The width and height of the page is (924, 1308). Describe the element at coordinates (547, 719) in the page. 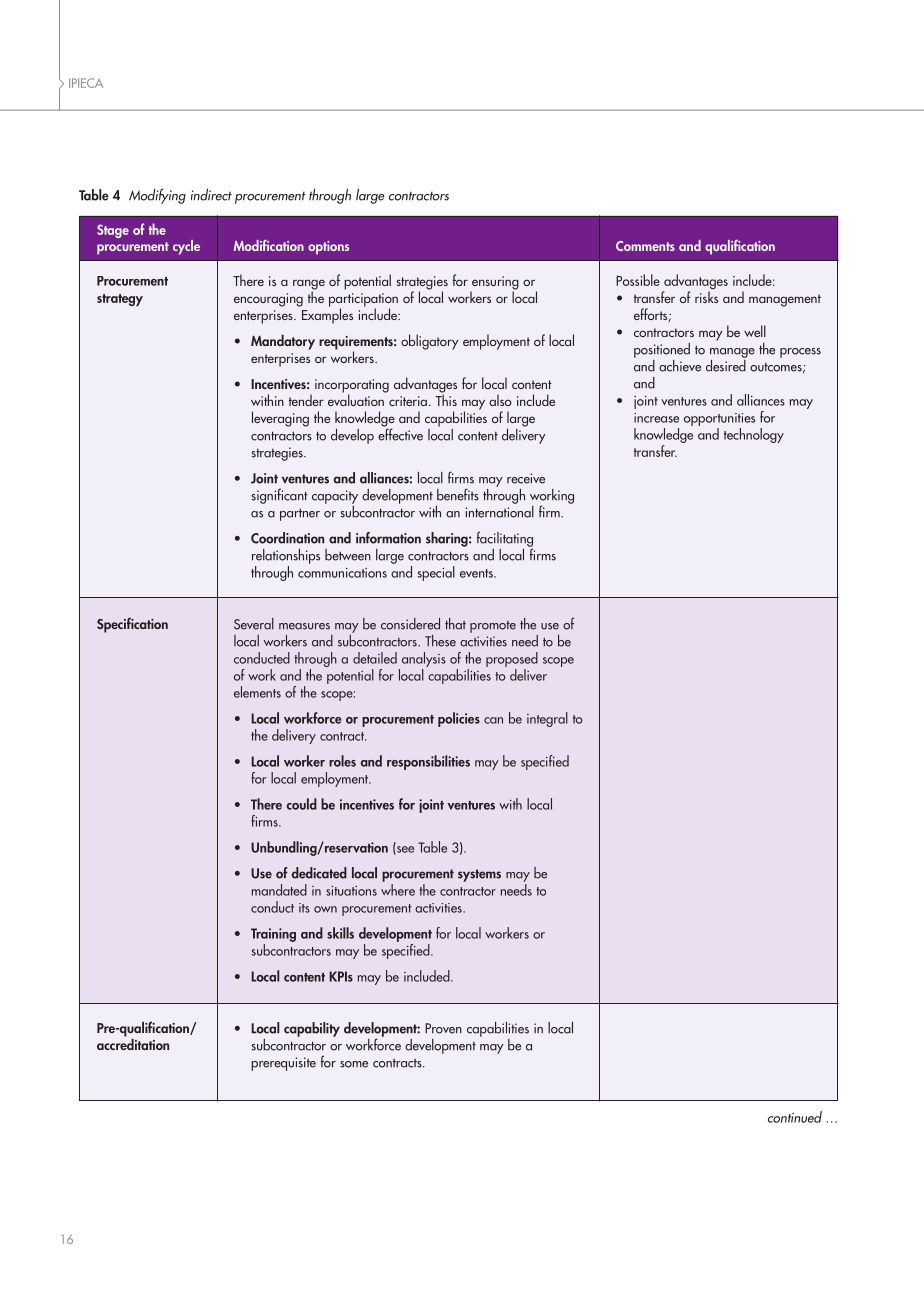

I see `integral` at that location.
